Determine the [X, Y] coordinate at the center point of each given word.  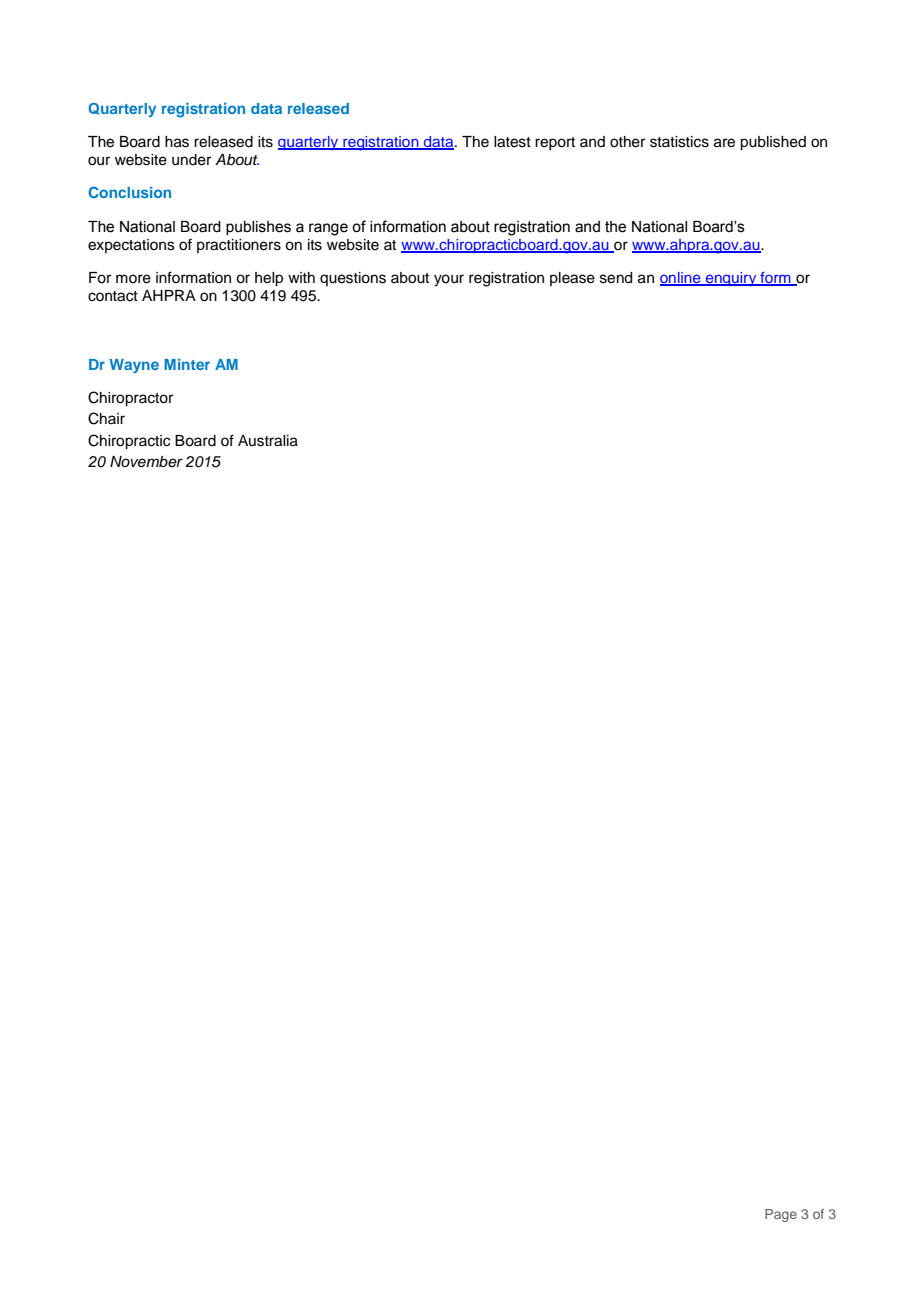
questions [353, 279]
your [449, 280]
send [616, 278]
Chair [106, 418]
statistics [679, 142]
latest [512, 142]
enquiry [731, 279]
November [146, 461]
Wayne [134, 366]
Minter [187, 364]
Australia [268, 441]
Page [781, 1215]
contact [113, 296]
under [191, 160]
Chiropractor [130, 399]
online [681, 279]
